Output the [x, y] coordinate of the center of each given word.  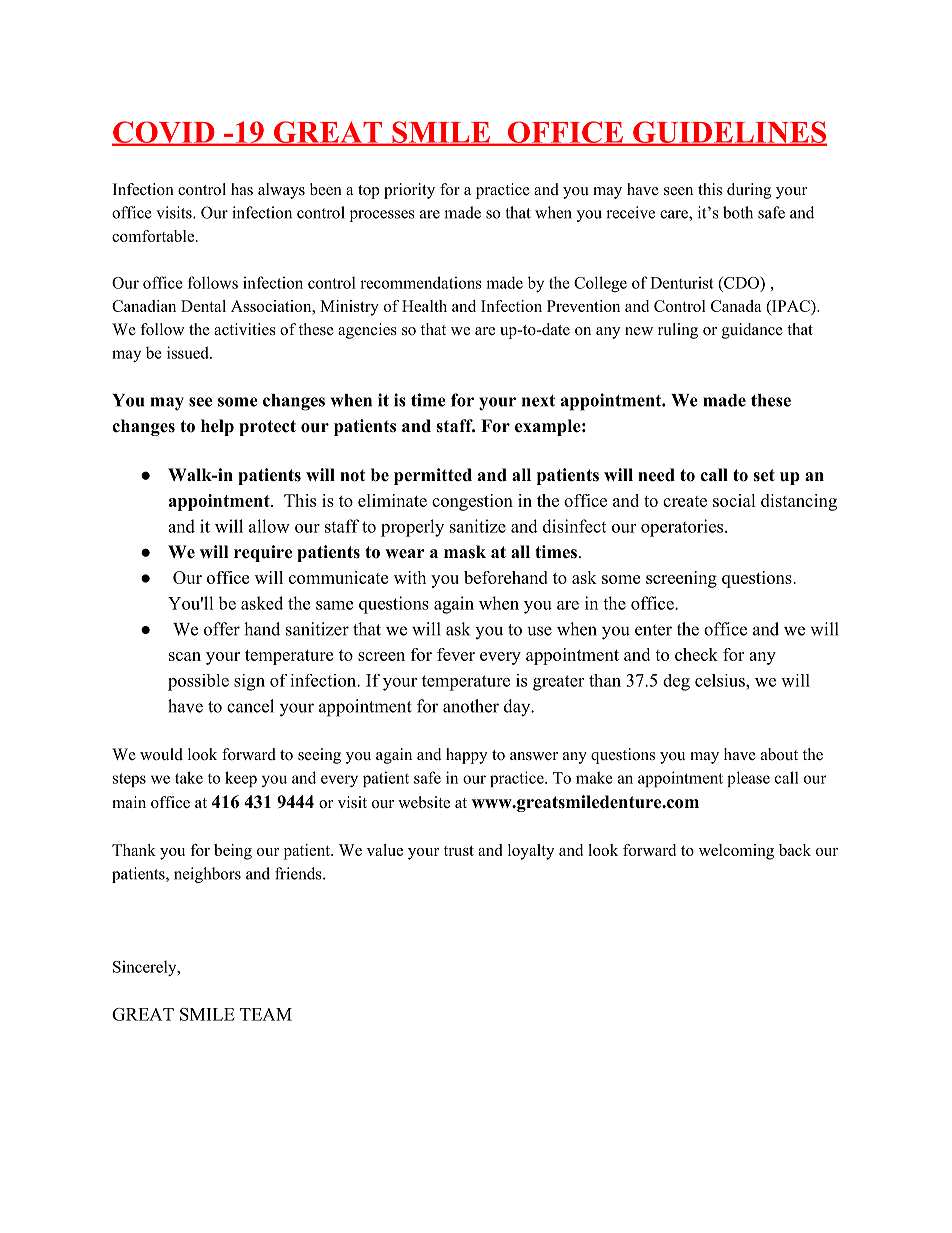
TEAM [266, 1014]
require [263, 553]
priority [409, 191]
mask [465, 552]
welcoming [736, 852]
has [242, 189]
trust [459, 851]
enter [653, 630]
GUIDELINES [729, 133]
